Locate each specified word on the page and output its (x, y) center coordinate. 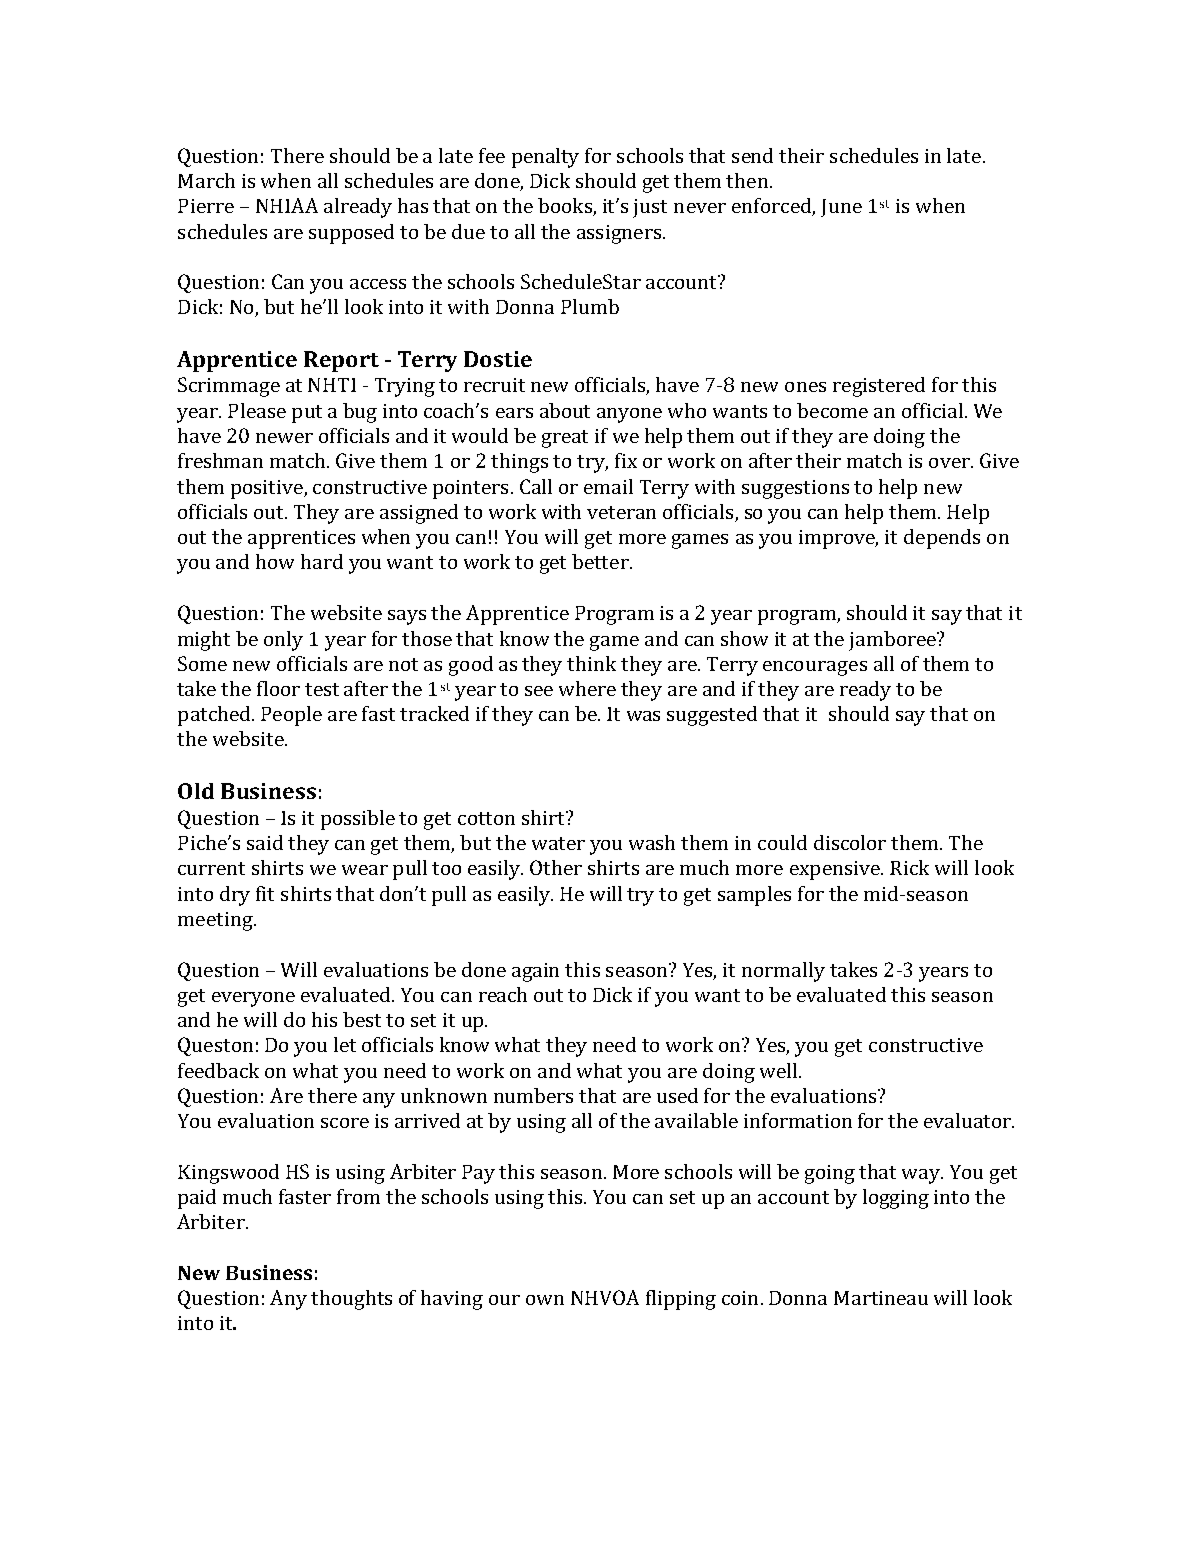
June (841, 208)
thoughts (351, 1300)
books (566, 207)
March (206, 180)
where (587, 688)
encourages (815, 668)
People (291, 716)
